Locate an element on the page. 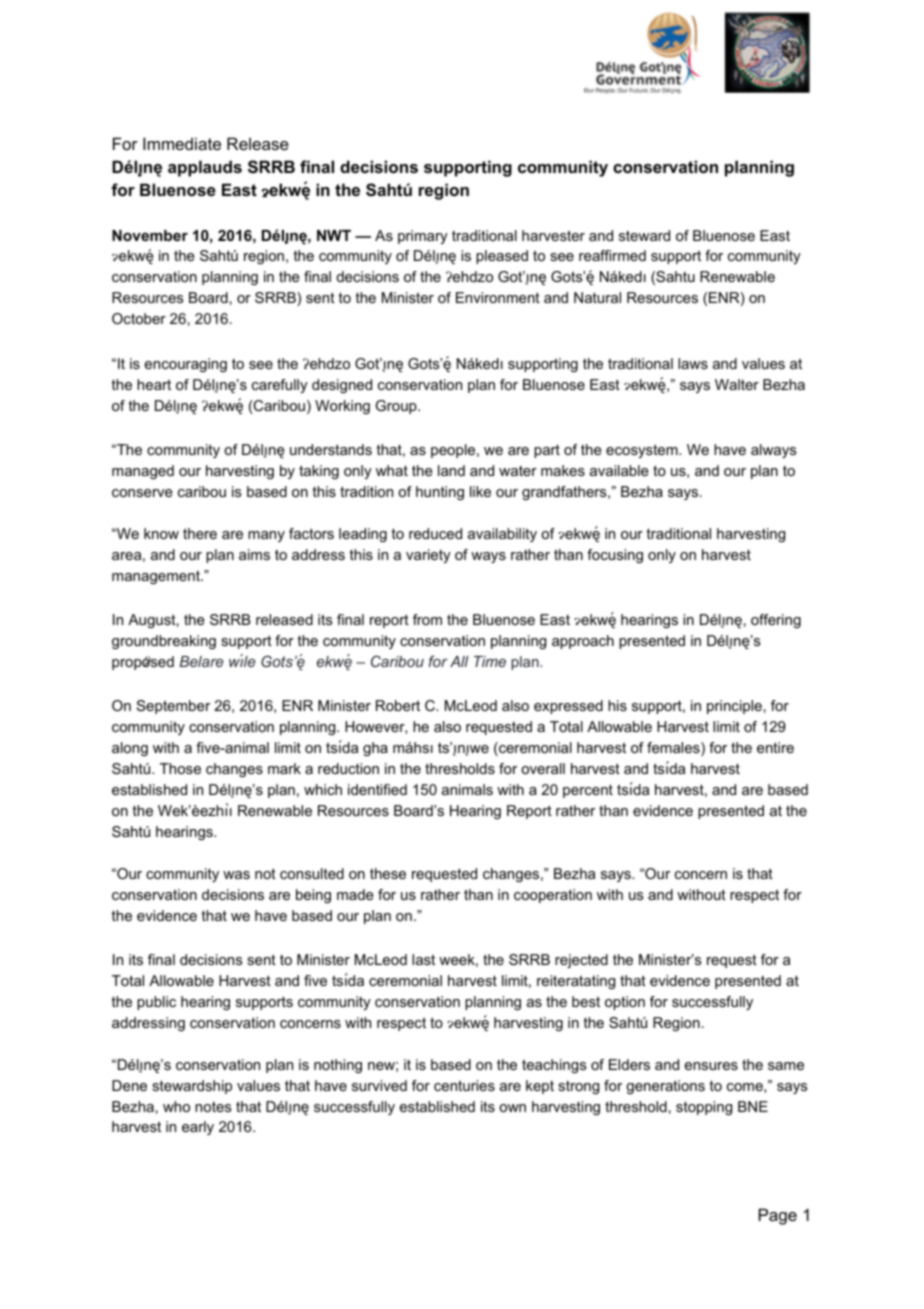 Image resolution: width=924 pixels, height=1309 pixels. September is located at coordinates (173, 707).
